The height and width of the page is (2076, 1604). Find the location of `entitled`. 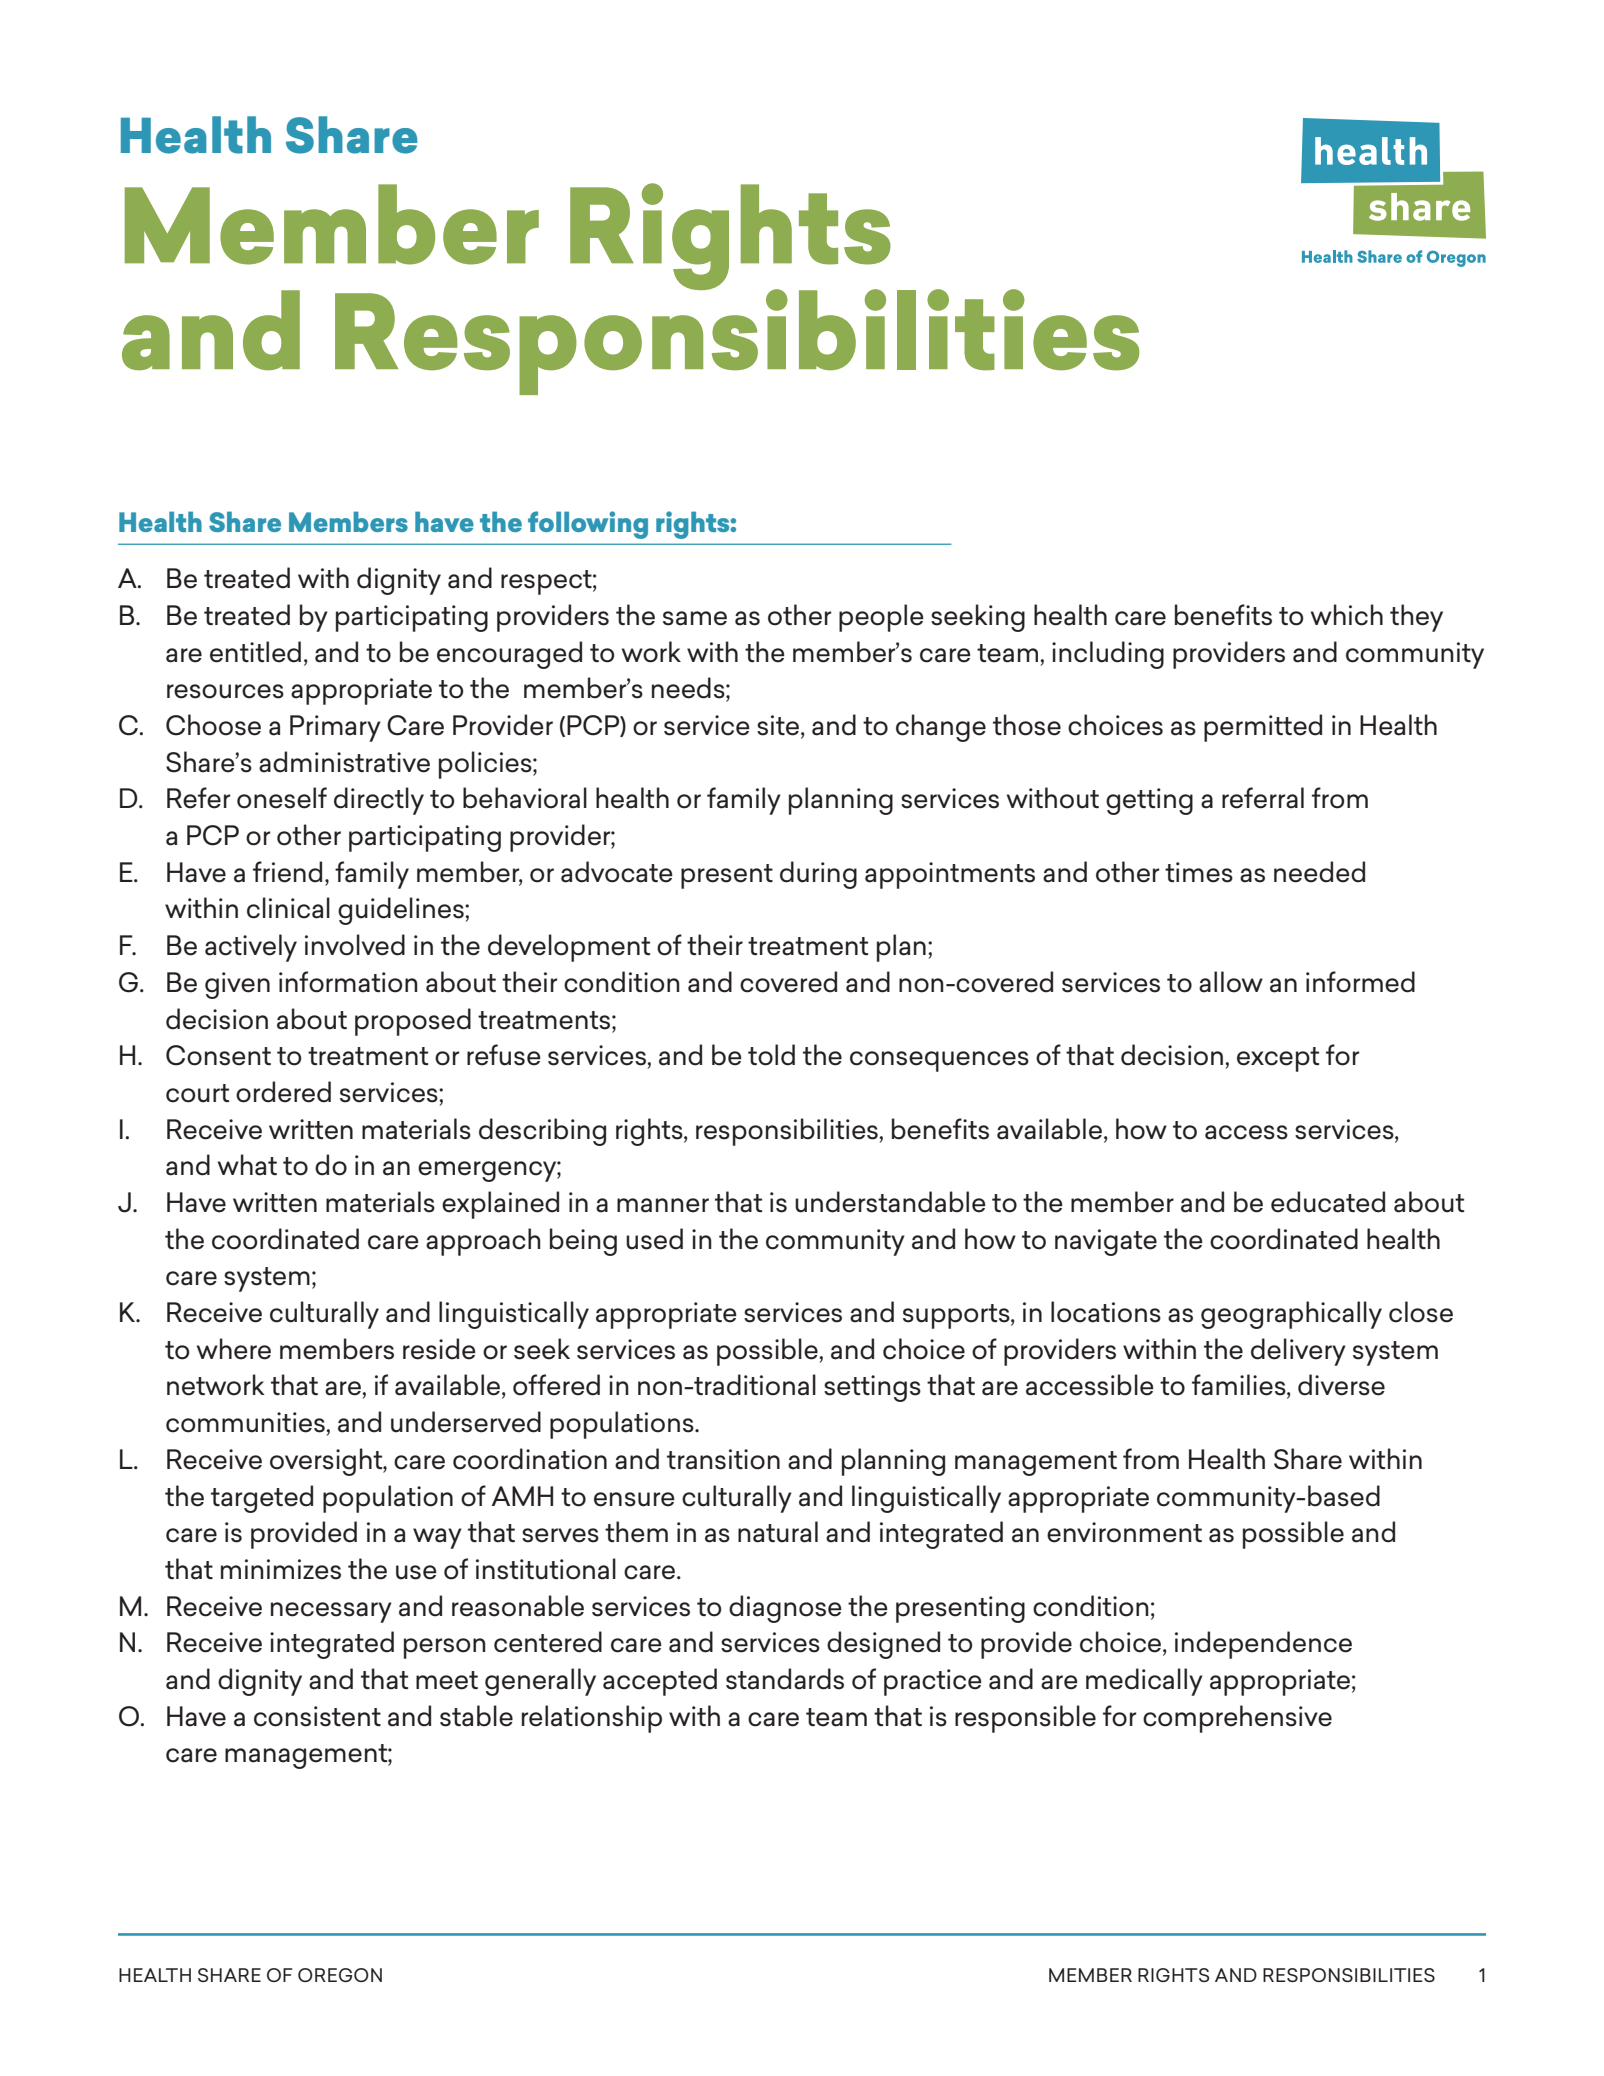

entitled is located at coordinates (255, 652).
